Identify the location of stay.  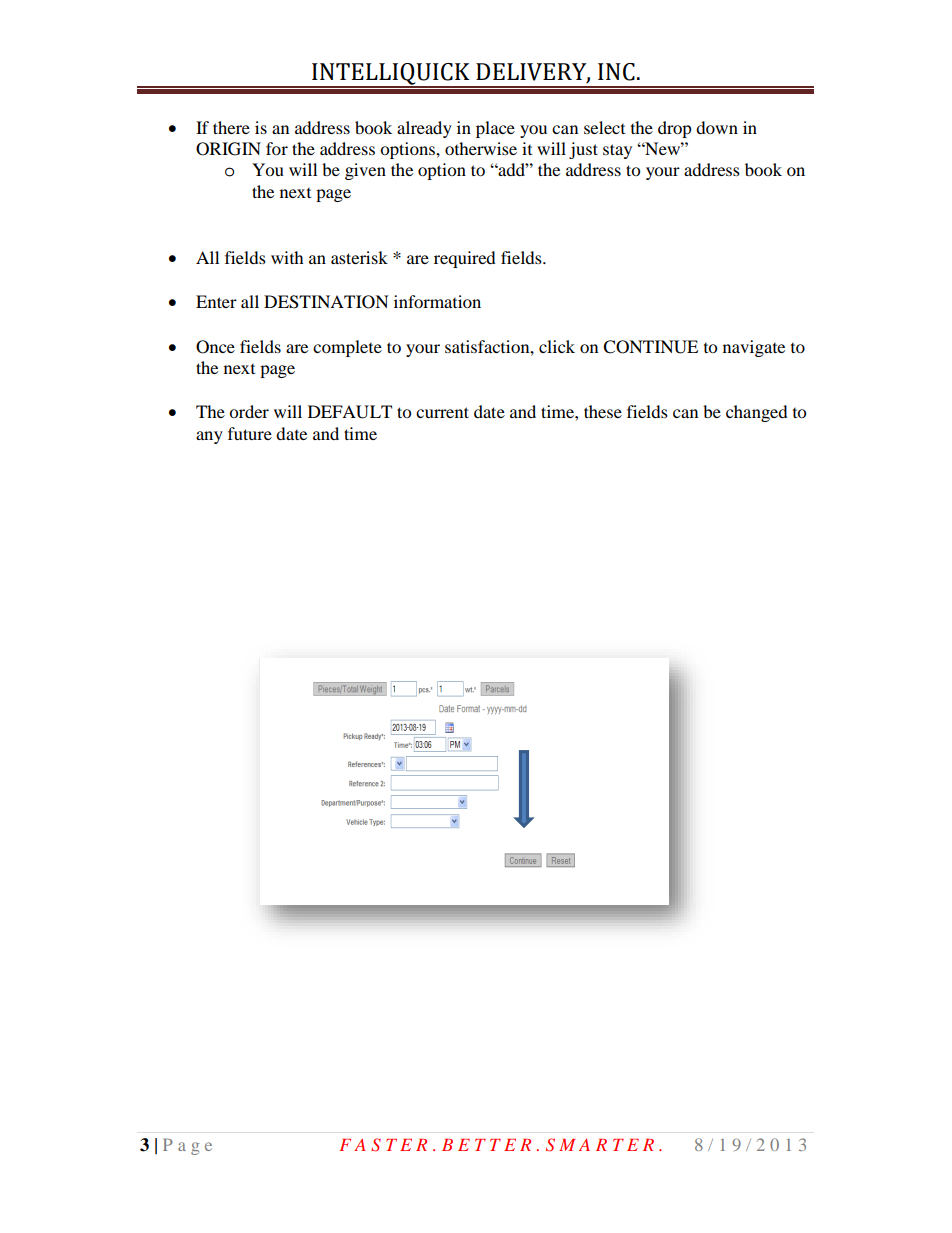
(617, 151).
